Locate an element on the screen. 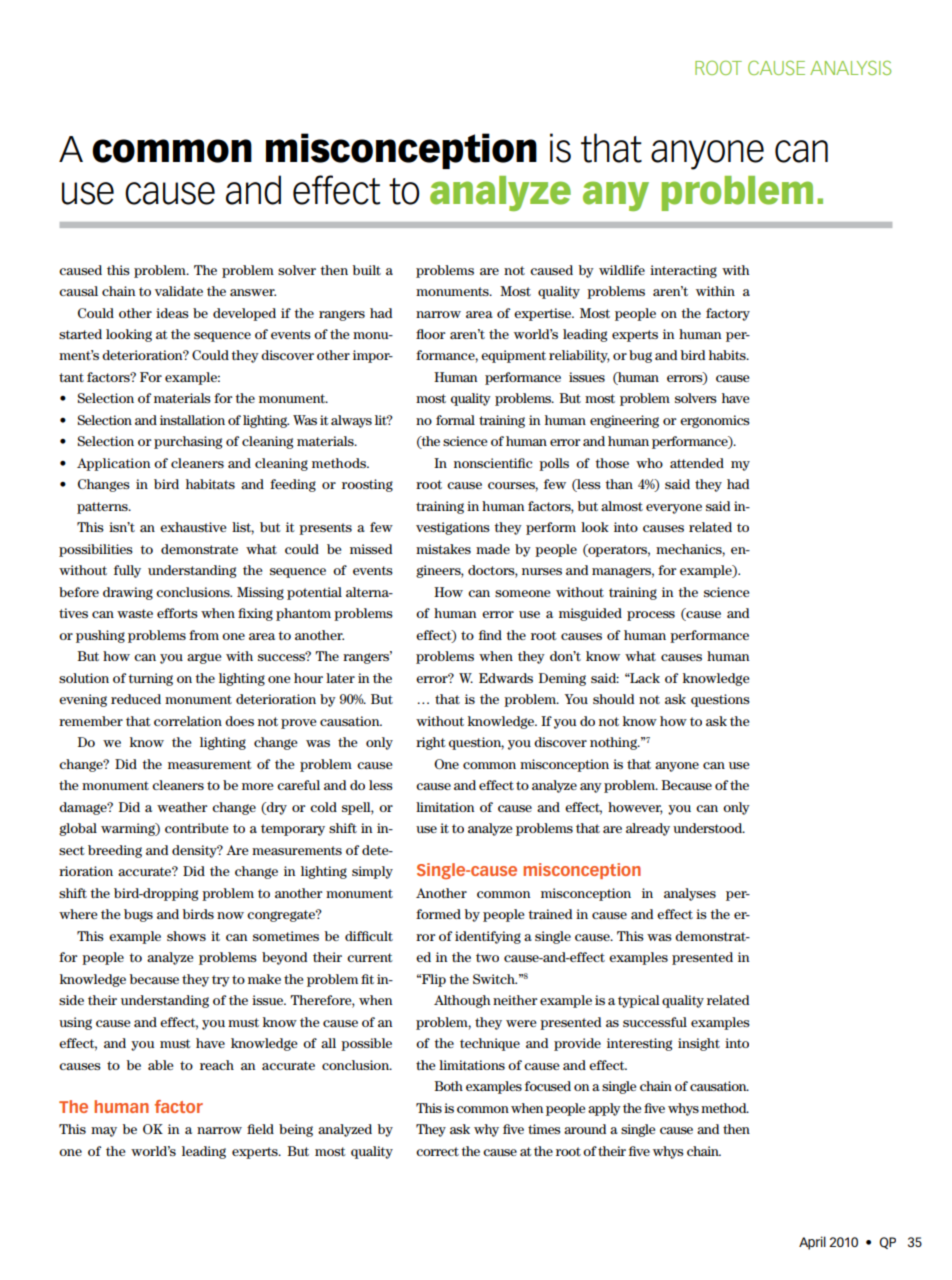 The height and width of the screenshot is (1280, 952). argue is located at coordinates (204, 658).
